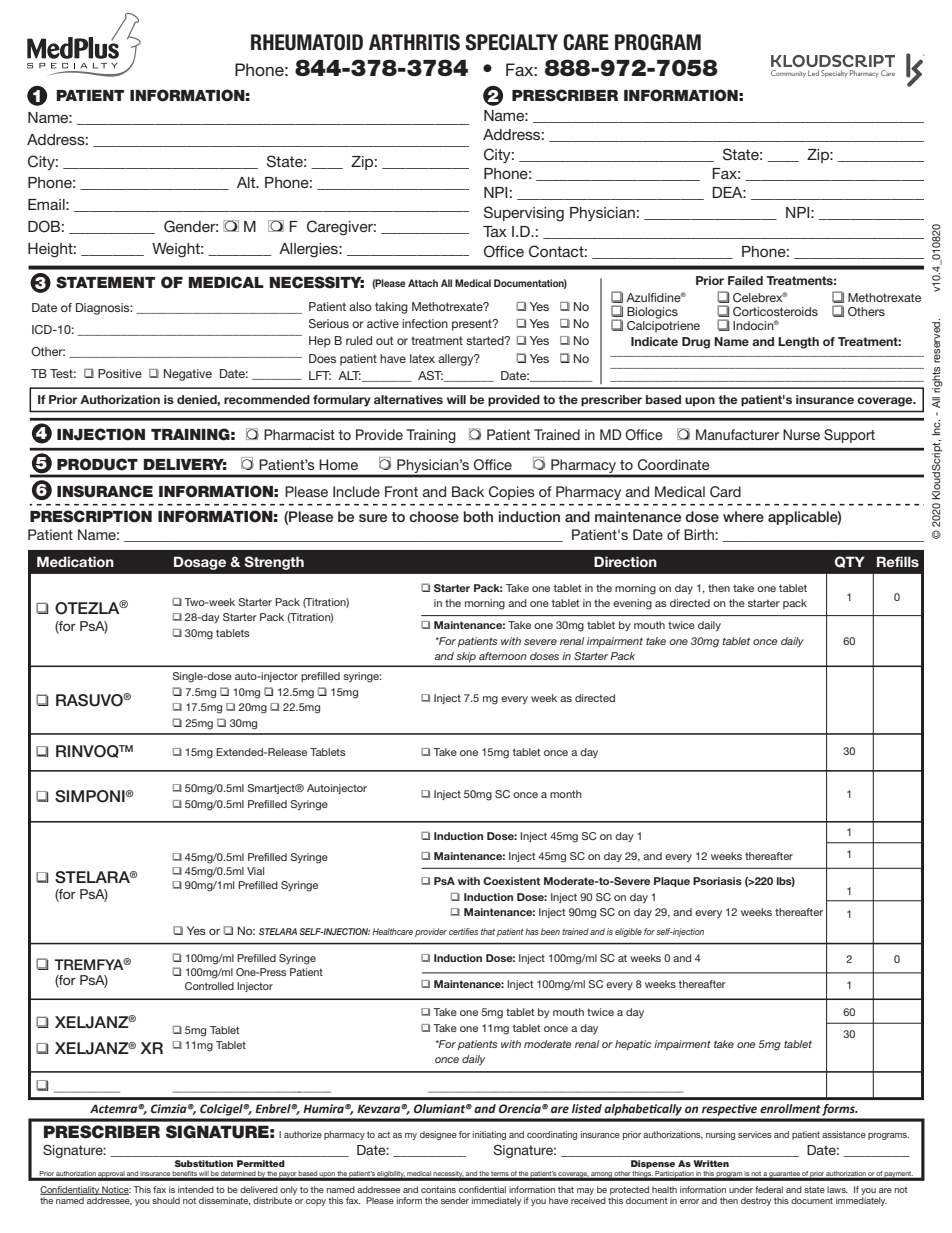 The image size is (952, 1233). I want to click on ARTHRITIS, so click(414, 42).
